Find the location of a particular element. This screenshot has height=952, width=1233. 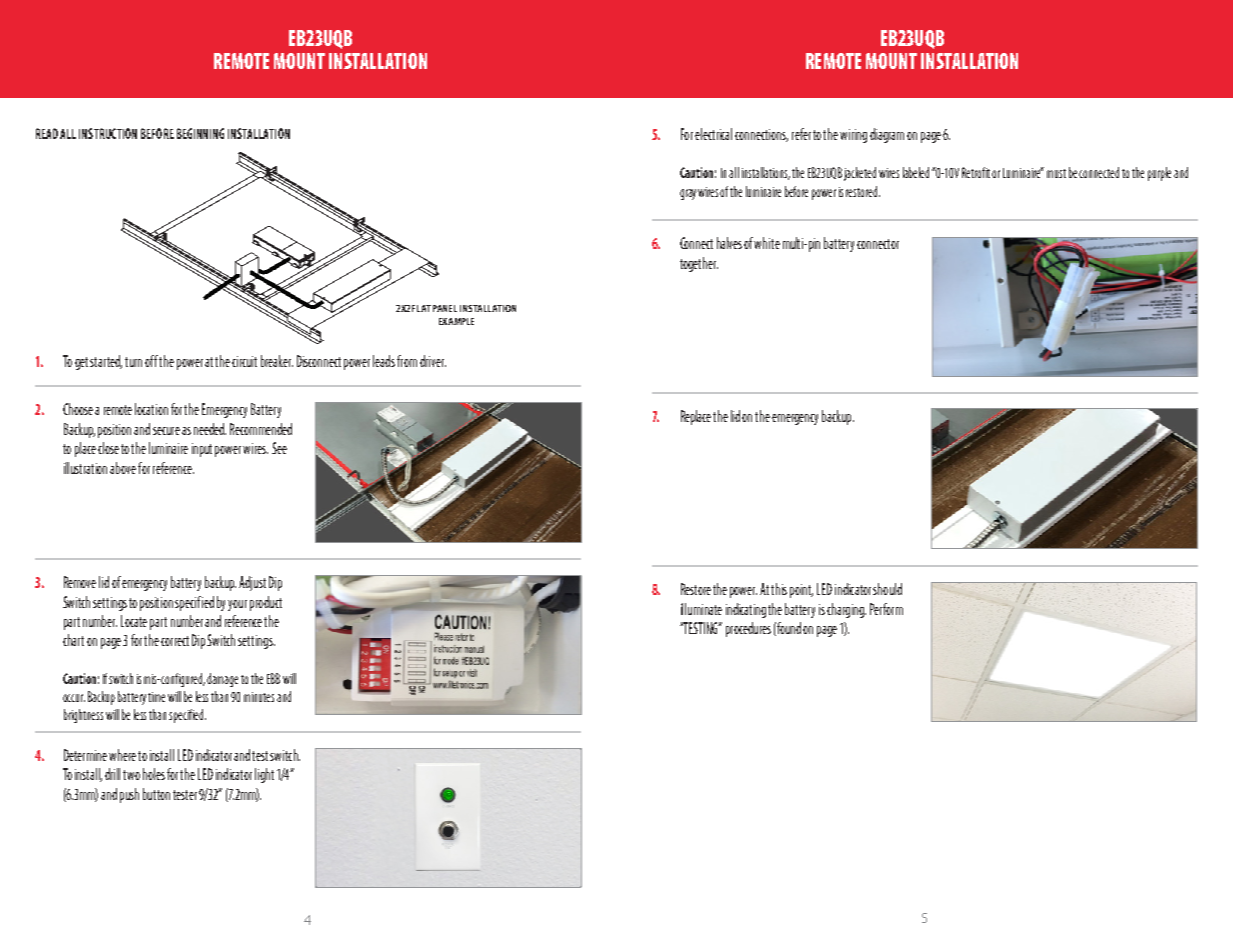

BEGINNING is located at coordinates (200, 133).
